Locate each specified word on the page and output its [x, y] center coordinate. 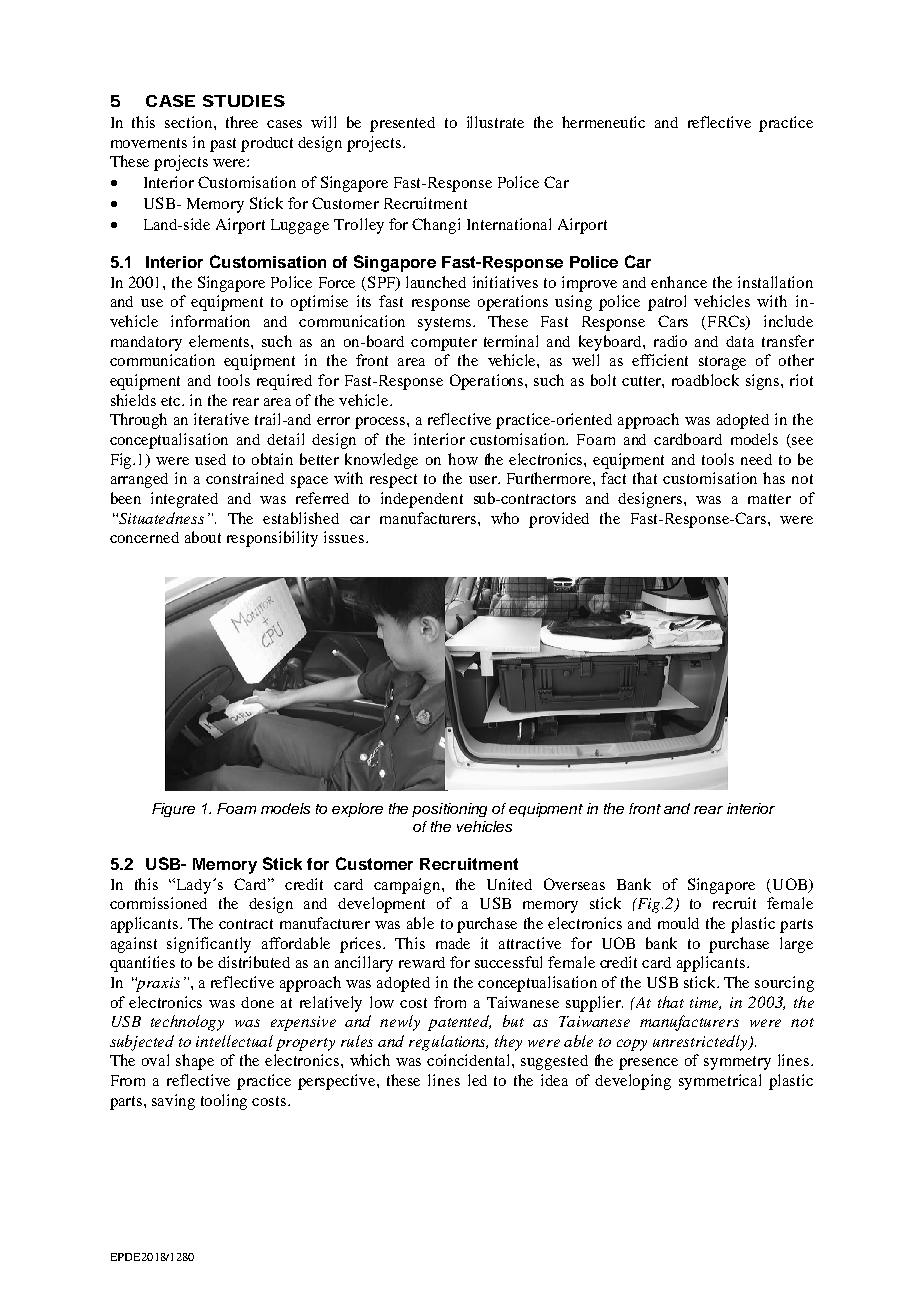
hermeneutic [603, 122]
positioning [449, 810]
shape [195, 1062]
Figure [173, 810]
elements [220, 341]
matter [769, 499]
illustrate [495, 122]
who [505, 518]
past [223, 145]
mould [678, 923]
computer [444, 344]
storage [722, 363]
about [203, 537]
